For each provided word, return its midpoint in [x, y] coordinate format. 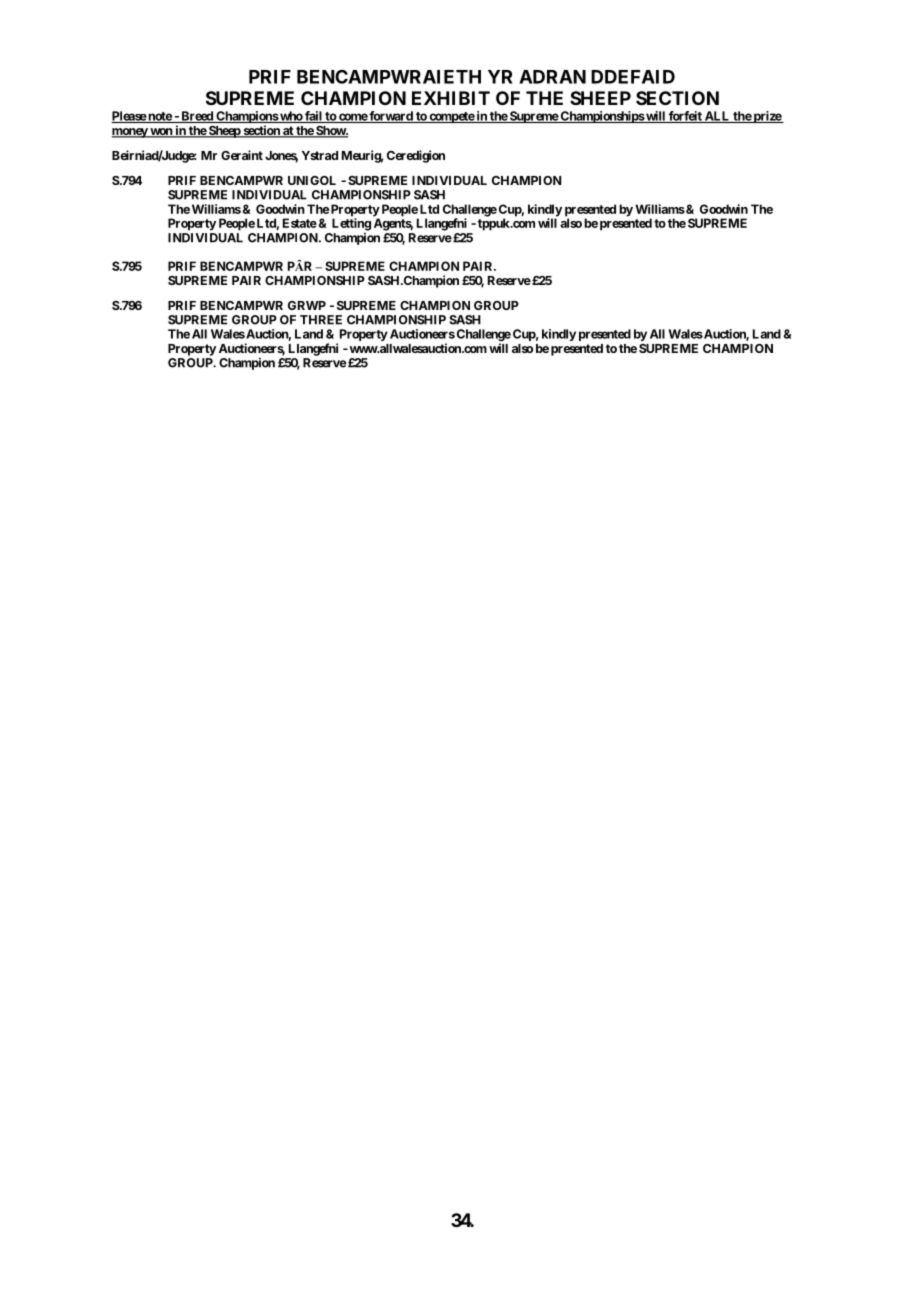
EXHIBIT [451, 98]
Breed [197, 117]
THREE [321, 320]
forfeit [685, 117]
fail [313, 117]
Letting [351, 224]
